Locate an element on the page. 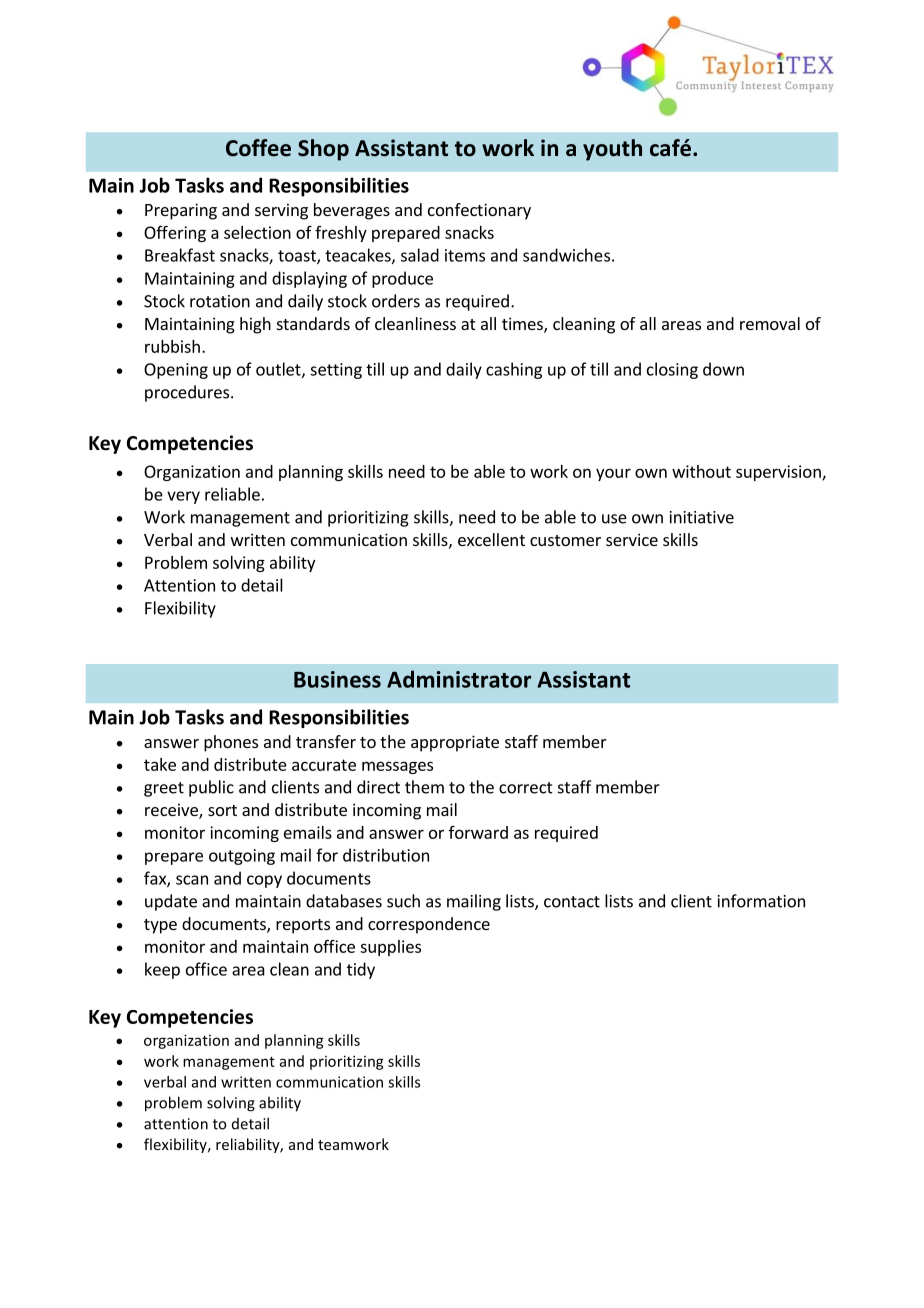 The width and height of the document is (924, 1308). reports is located at coordinates (303, 926).
